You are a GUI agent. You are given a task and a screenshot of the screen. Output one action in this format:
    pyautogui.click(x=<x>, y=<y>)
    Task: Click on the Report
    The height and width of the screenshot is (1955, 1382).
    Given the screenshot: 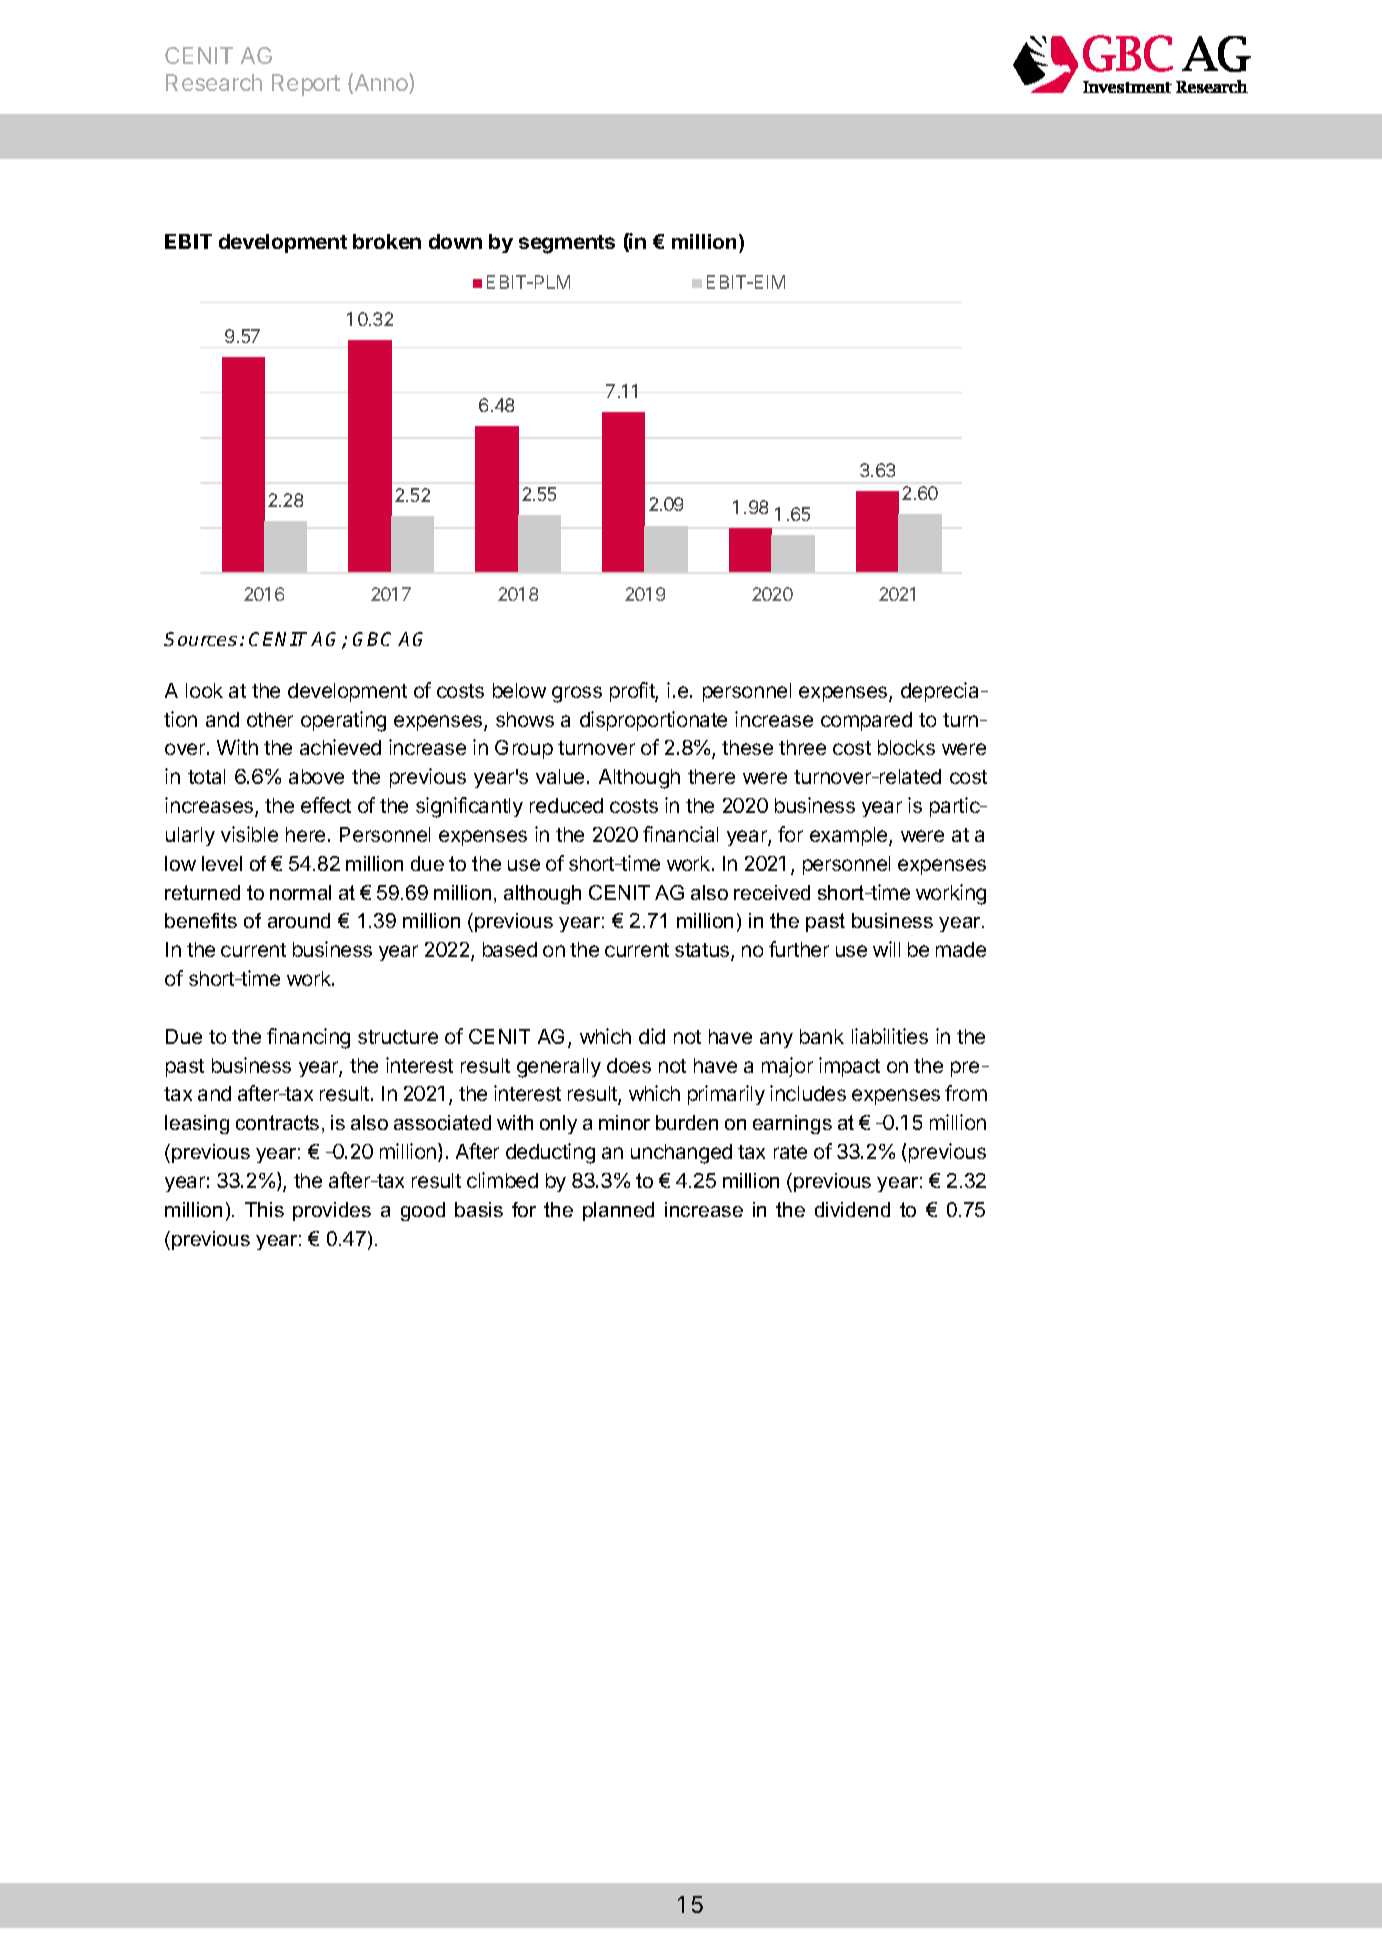 What is the action you would take?
    pyautogui.click(x=306, y=85)
